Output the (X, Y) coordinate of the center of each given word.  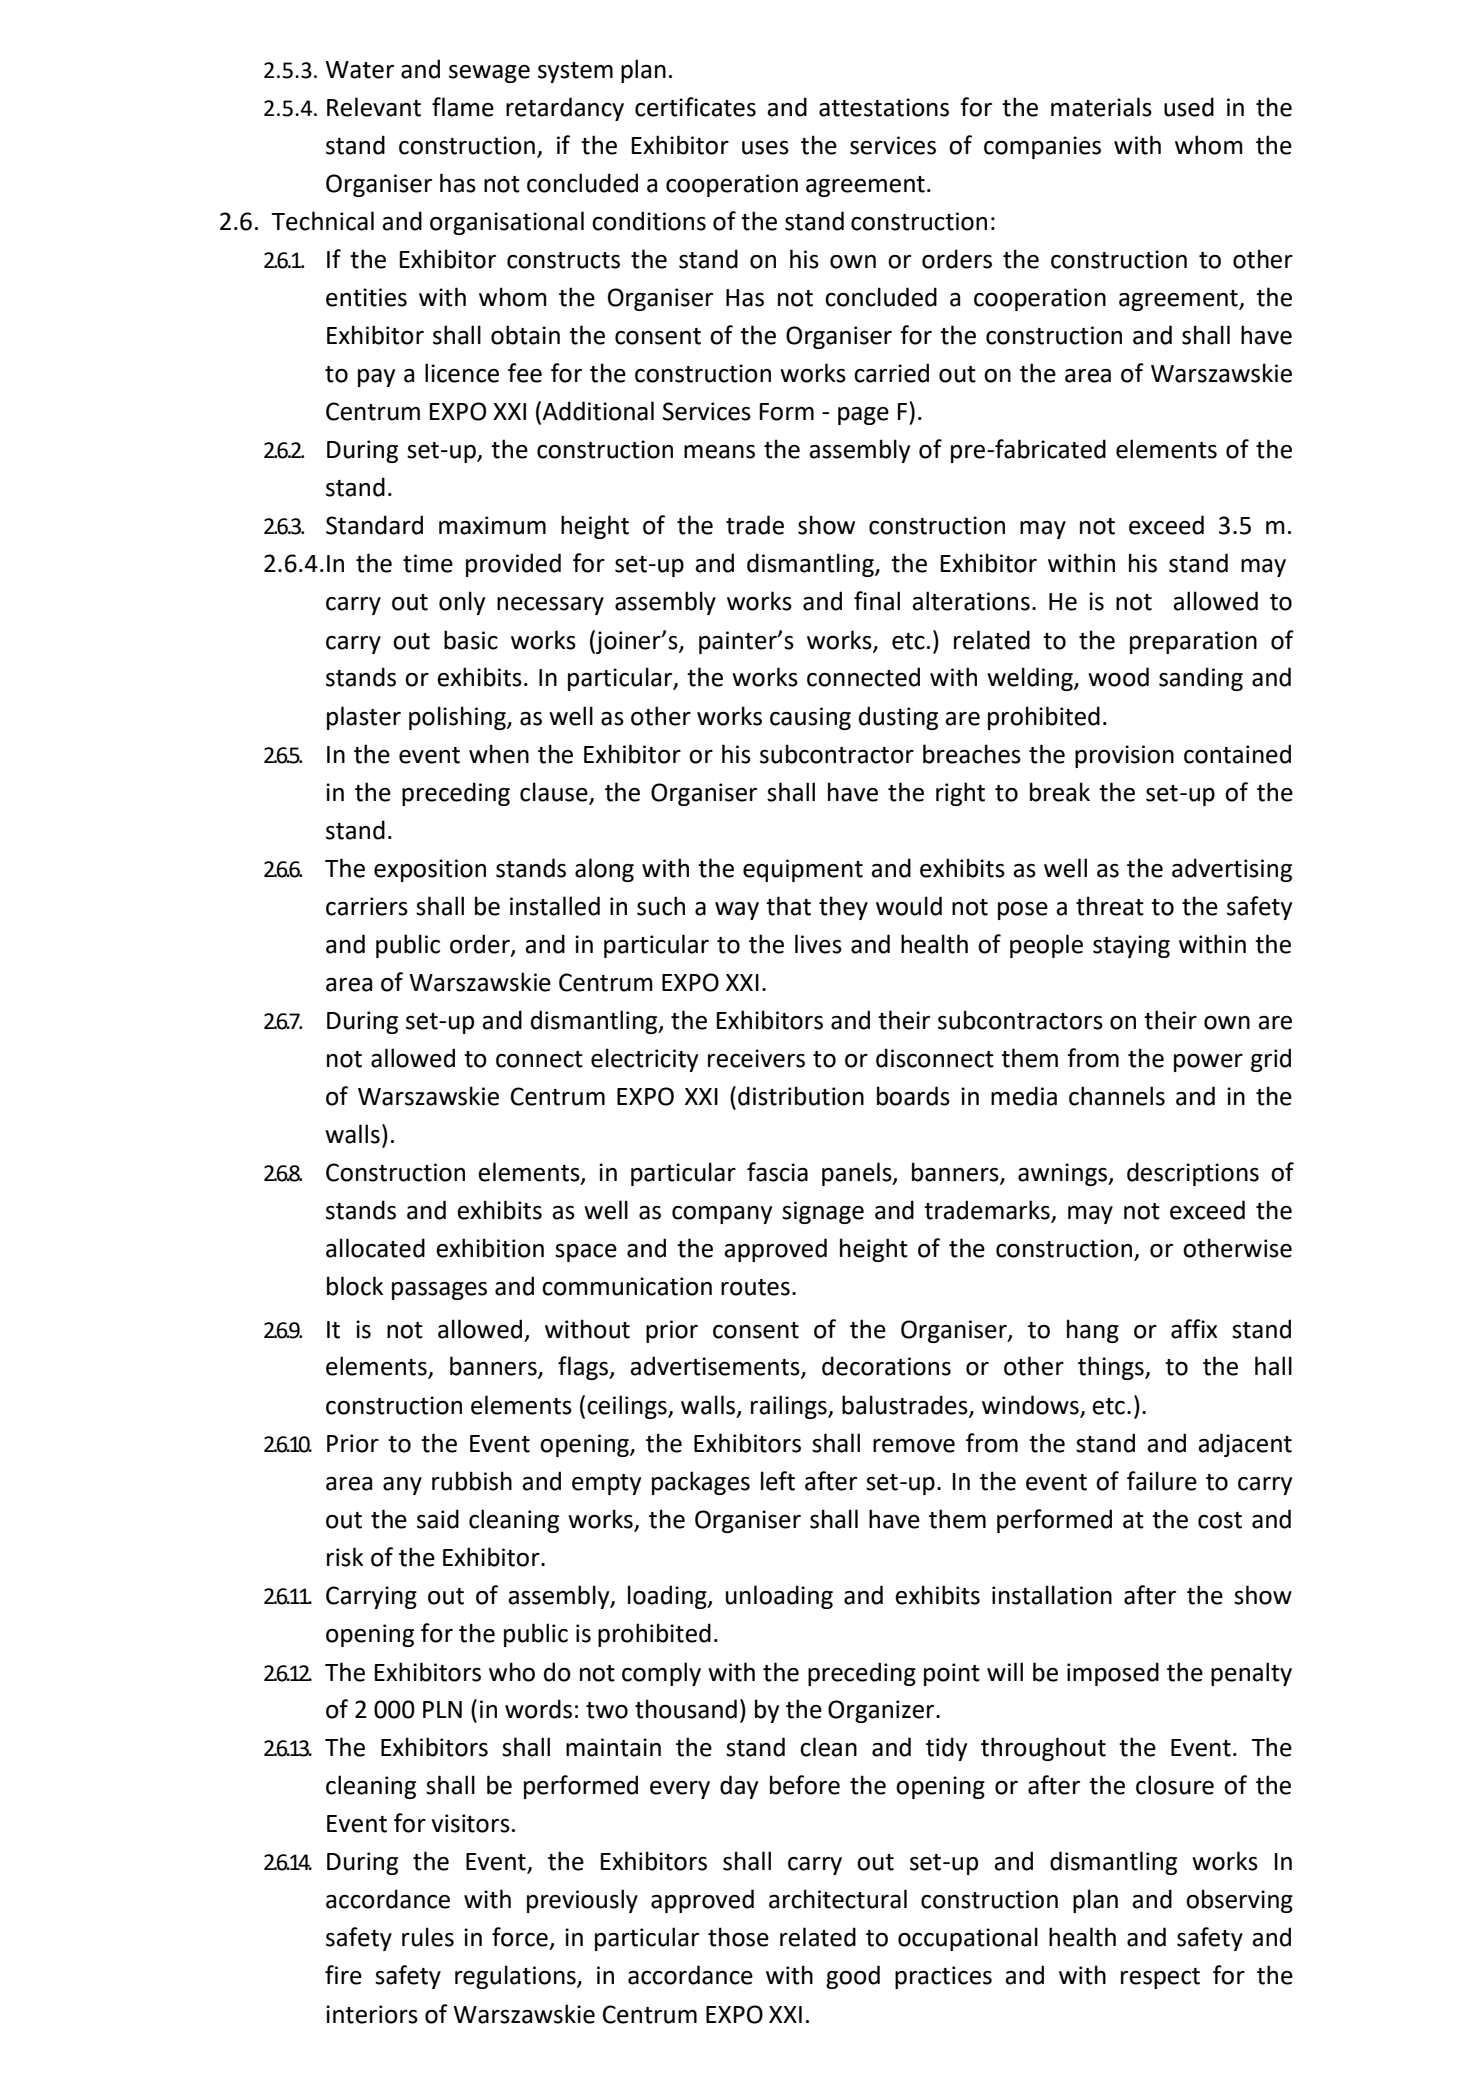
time (428, 563)
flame (463, 107)
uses (765, 148)
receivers (756, 1058)
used (1189, 107)
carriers (367, 906)
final (877, 601)
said (438, 1519)
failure (1162, 1481)
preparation (1193, 642)
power (1208, 1063)
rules (428, 1937)
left (778, 1481)
